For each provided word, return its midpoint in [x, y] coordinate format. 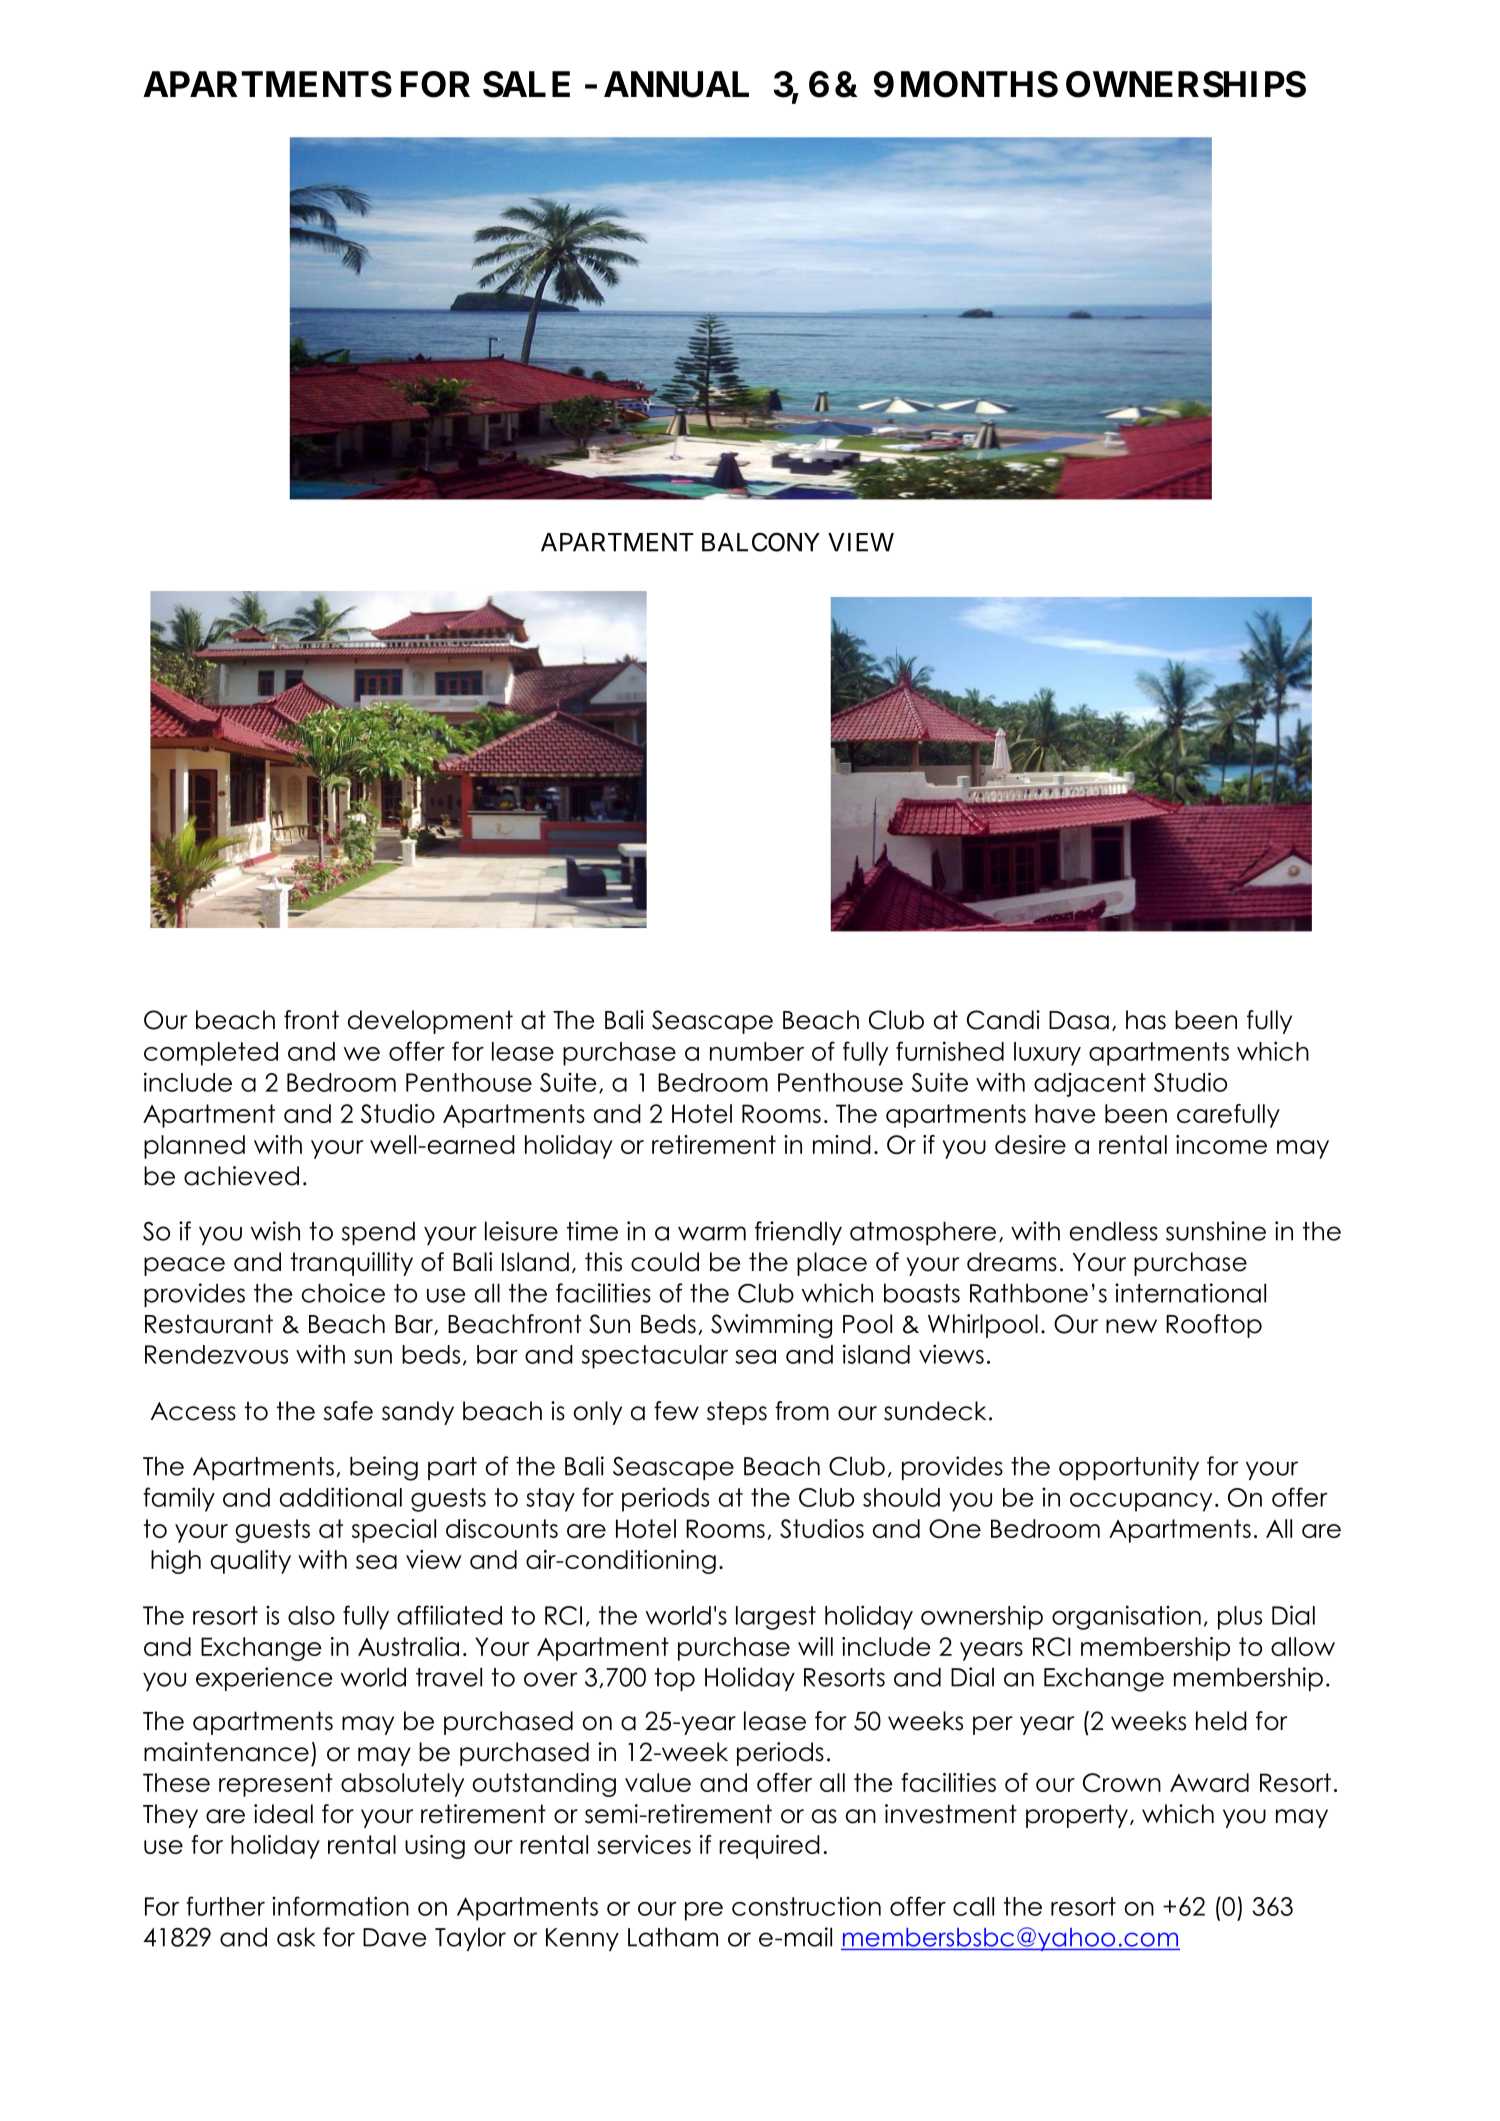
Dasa [1079, 1020]
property [1077, 1816]
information [340, 1906]
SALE [526, 84]
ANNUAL [676, 84]
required [769, 1847]
